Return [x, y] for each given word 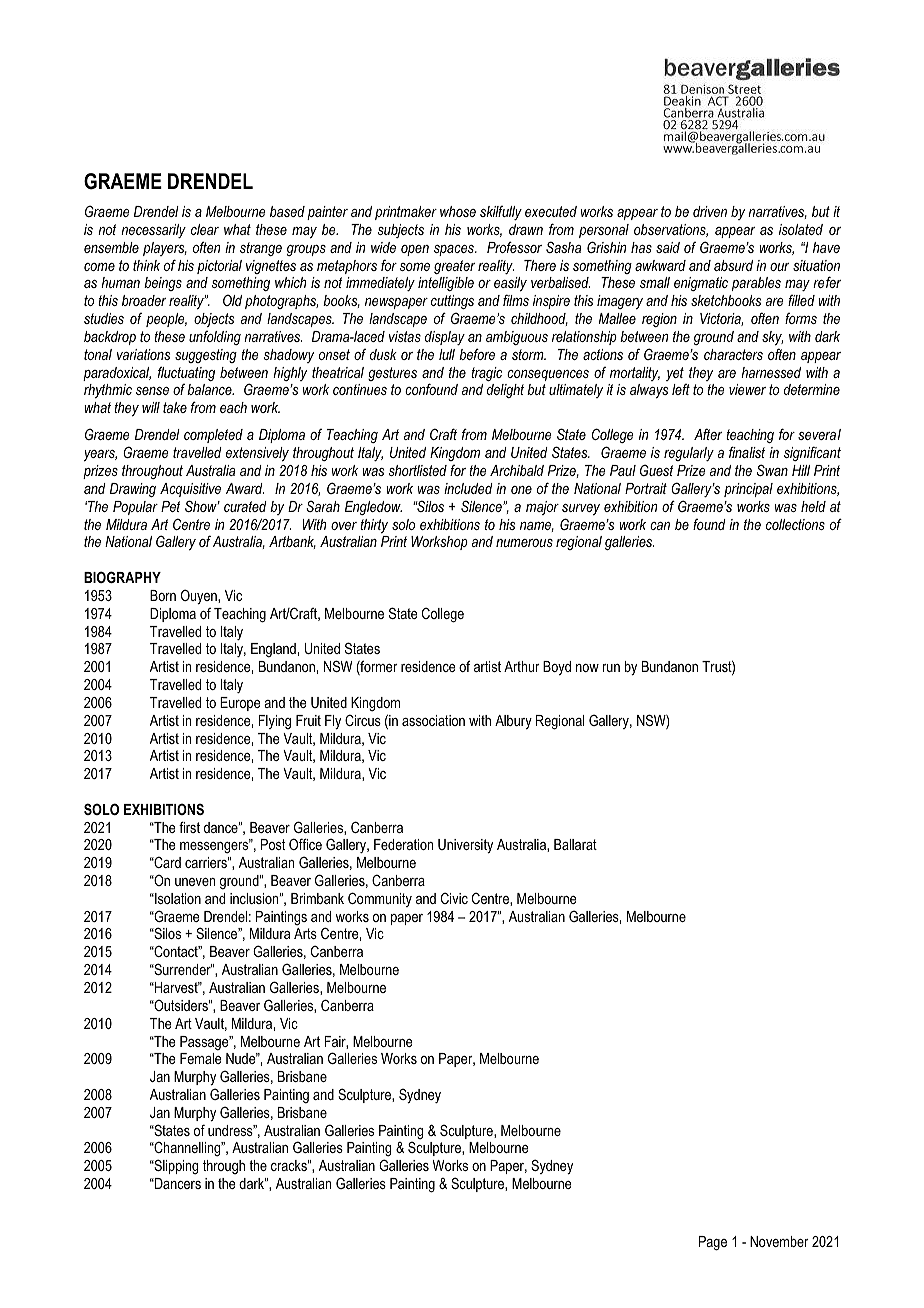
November [779, 1241]
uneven [195, 882]
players [165, 249]
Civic [454, 898]
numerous [524, 543]
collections [795, 524]
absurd [733, 265]
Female [201, 1058]
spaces [455, 250]
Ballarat [575, 844]
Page [713, 1243]
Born [163, 595]
